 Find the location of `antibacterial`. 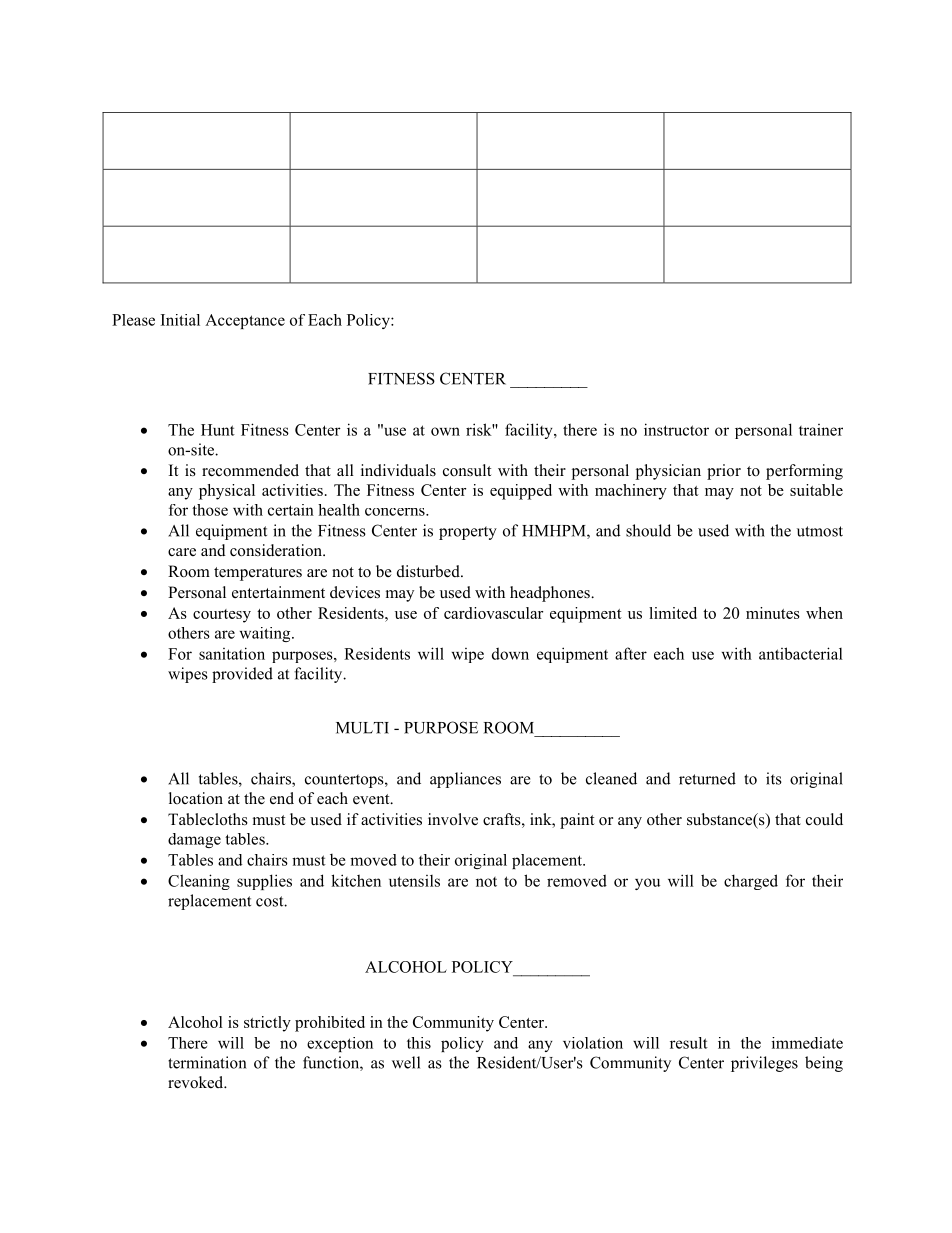

antibacterial is located at coordinates (801, 653).
